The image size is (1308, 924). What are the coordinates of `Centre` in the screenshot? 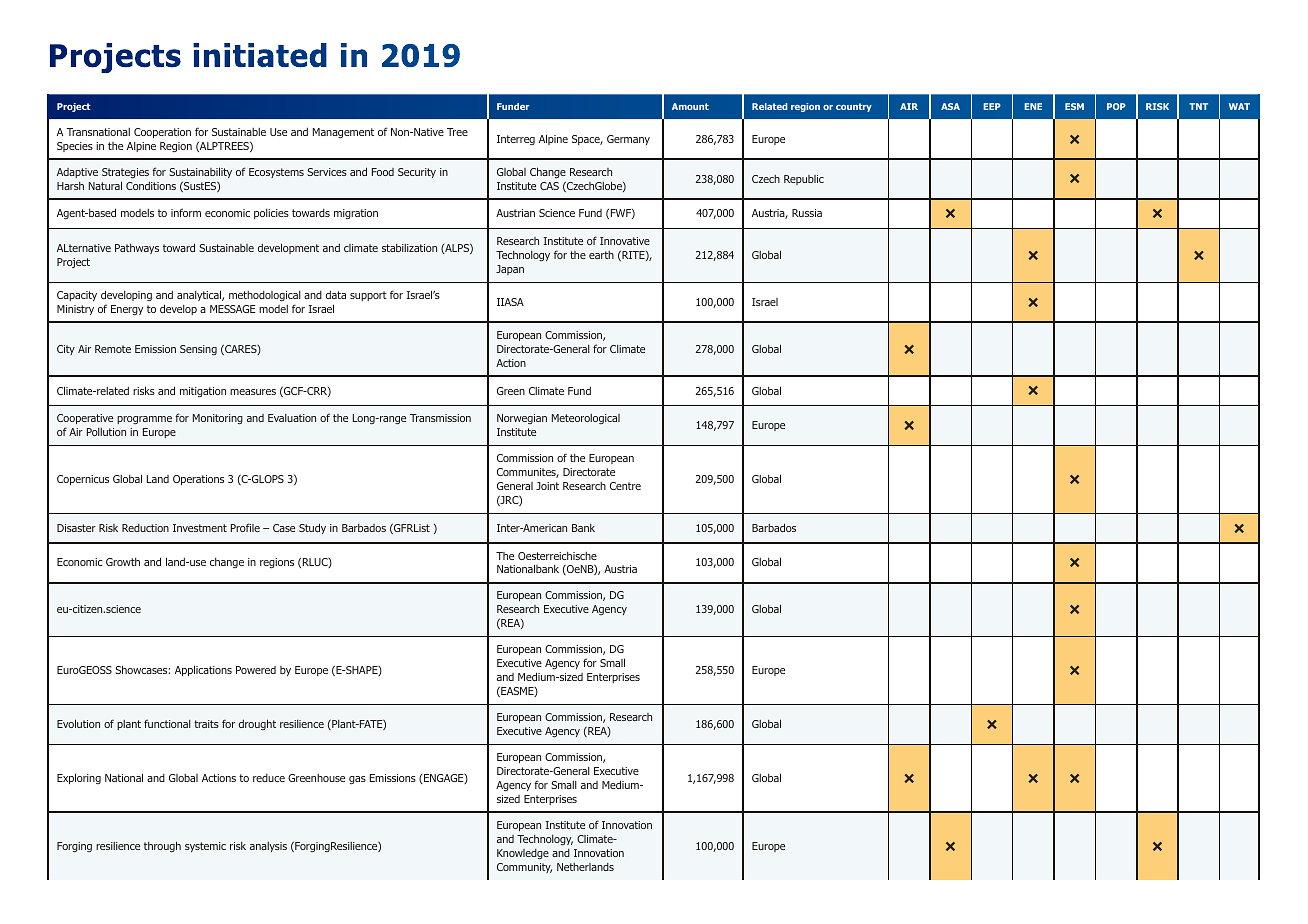 It's located at (625, 486).
